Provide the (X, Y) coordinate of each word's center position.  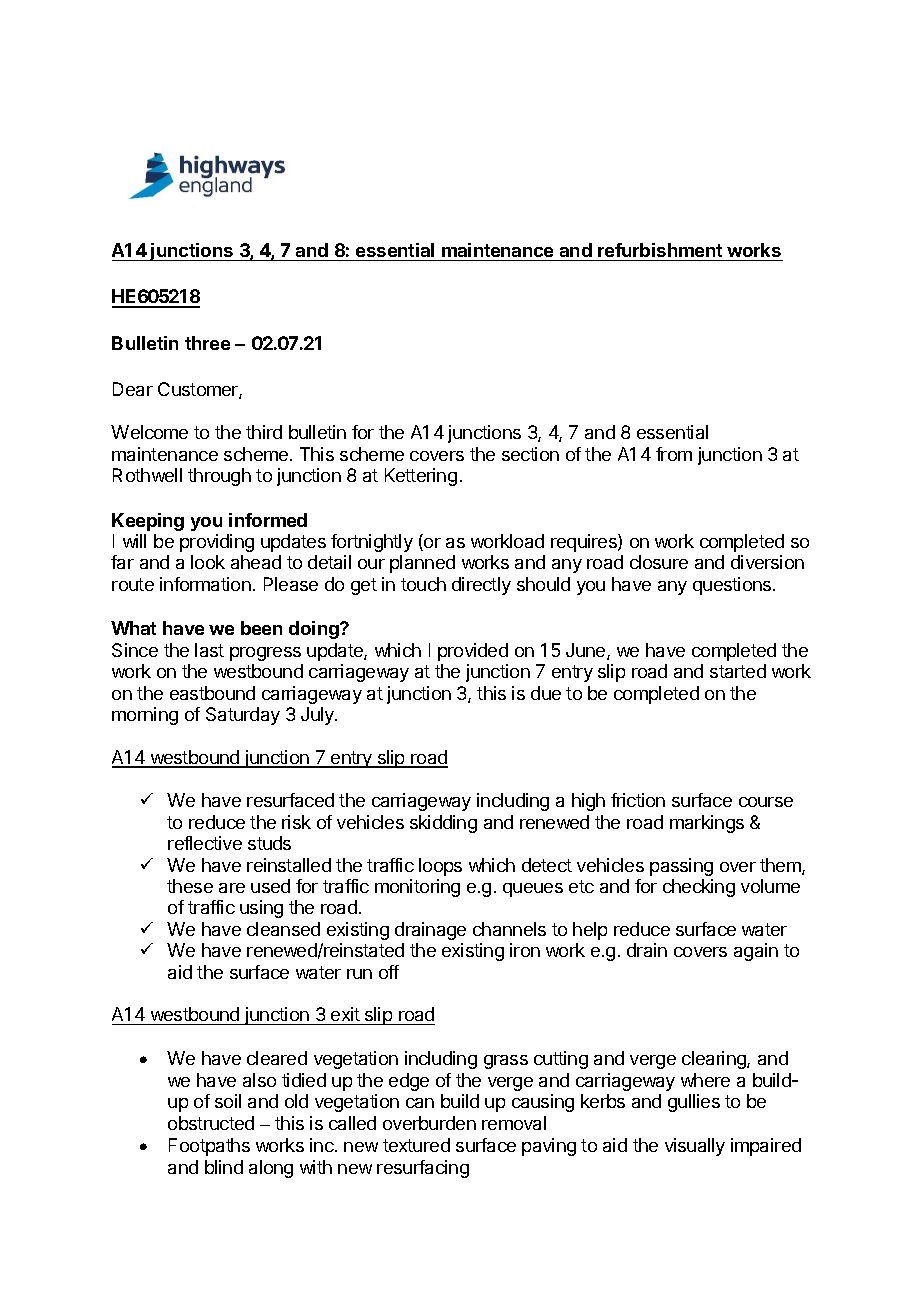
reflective (205, 843)
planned (422, 564)
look (208, 562)
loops (440, 867)
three (207, 343)
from (674, 454)
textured (416, 1145)
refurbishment (660, 250)
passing (681, 867)
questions (733, 586)
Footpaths (209, 1147)
